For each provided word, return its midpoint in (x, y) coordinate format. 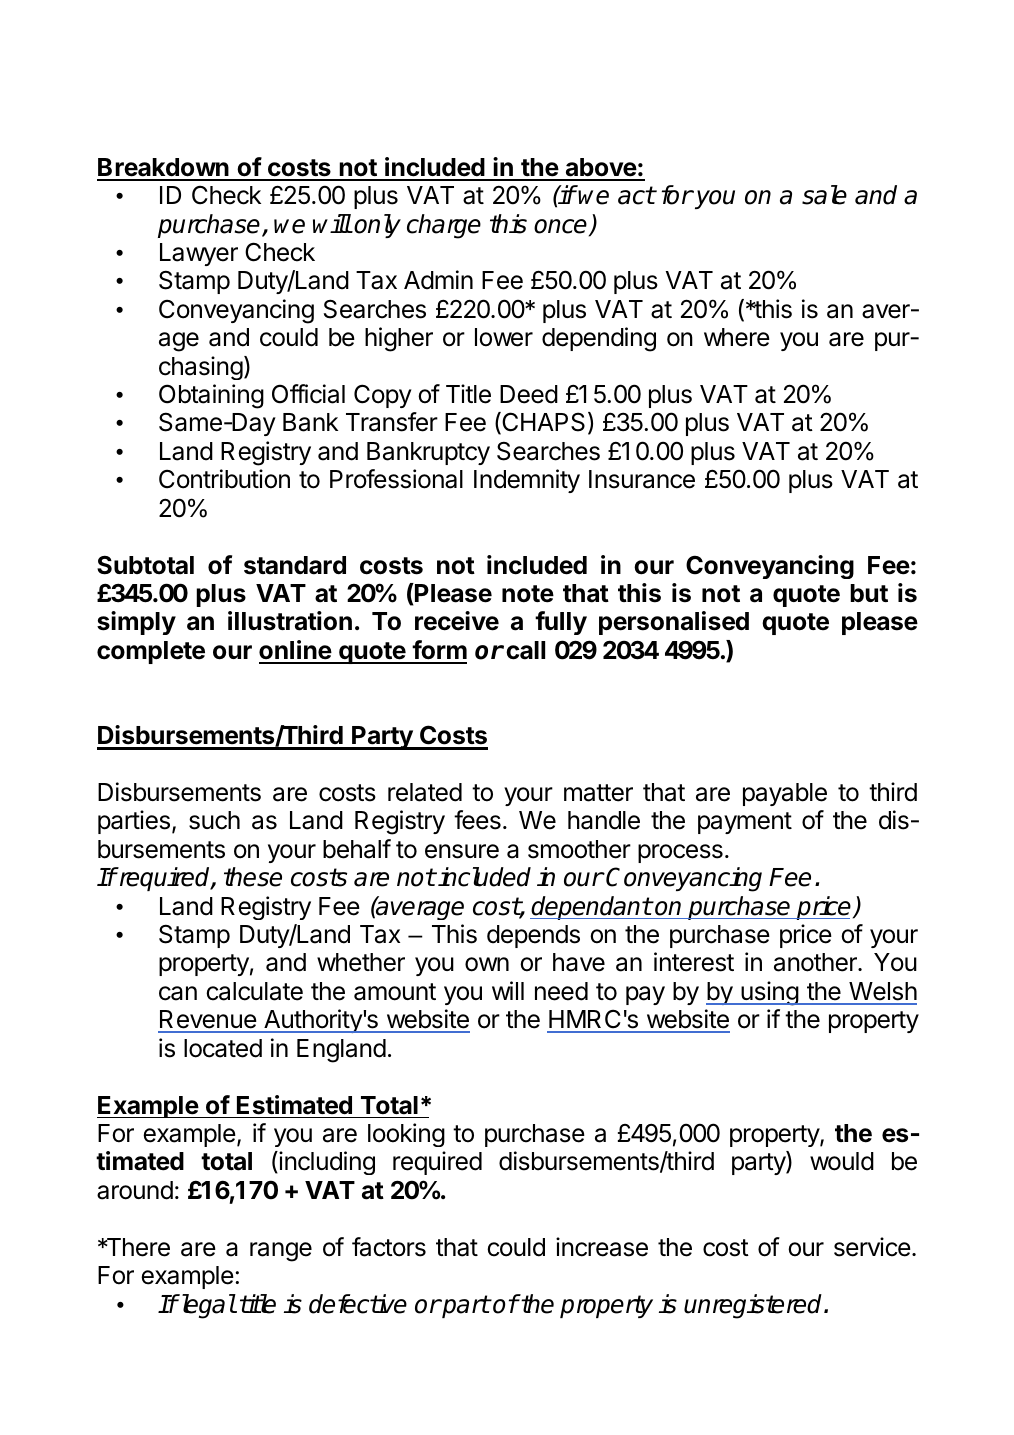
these (253, 877)
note (528, 594)
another (816, 962)
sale (824, 195)
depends (533, 936)
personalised (674, 623)
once (562, 227)
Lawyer (199, 254)
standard (295, 565)
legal (207, 1306)
